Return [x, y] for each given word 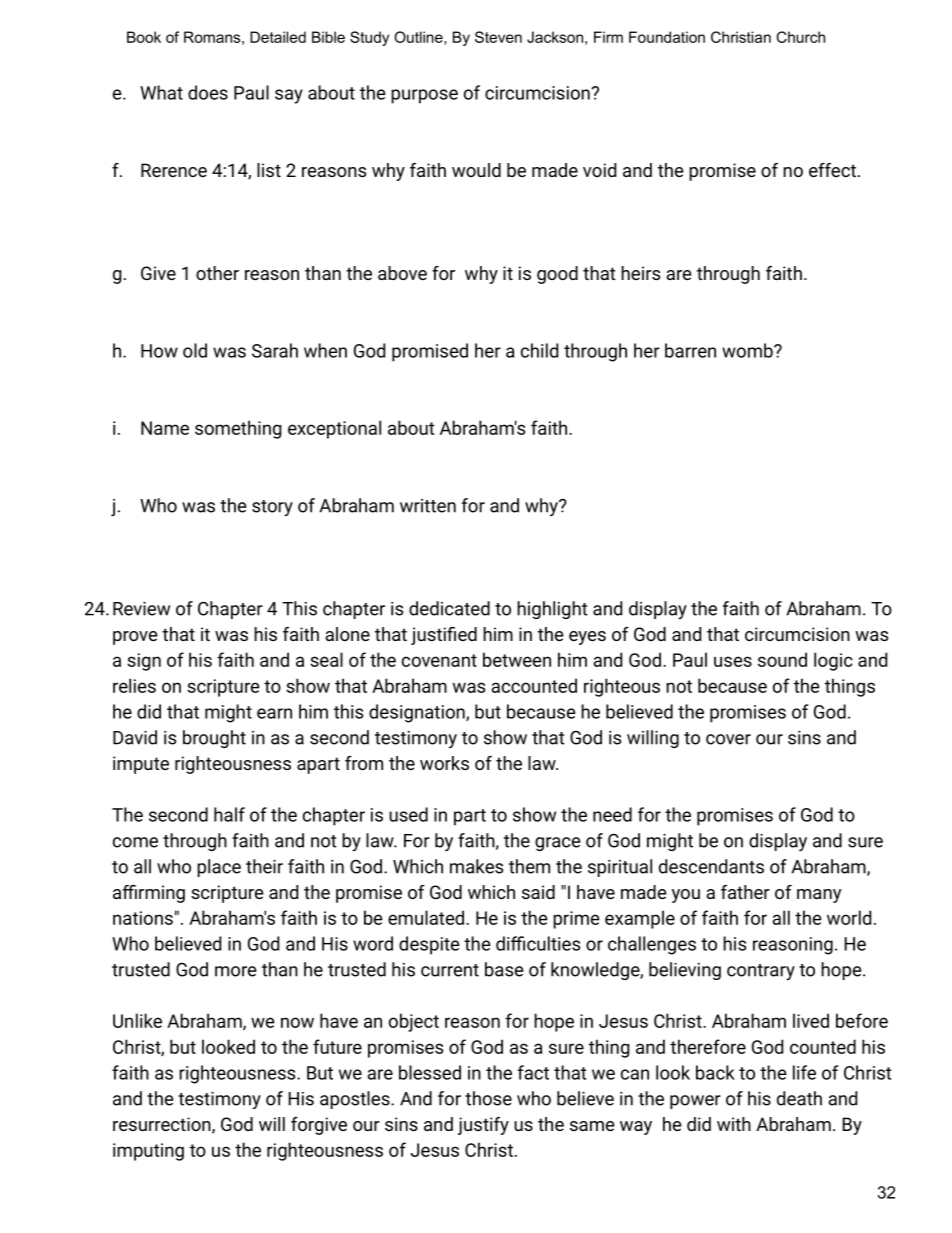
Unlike [137, 1020]
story [272, 508]
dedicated [449, 608]
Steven [498, 37]
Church [801, 37]
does [208, 92]
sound [782, 659]
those [488, 1098]
